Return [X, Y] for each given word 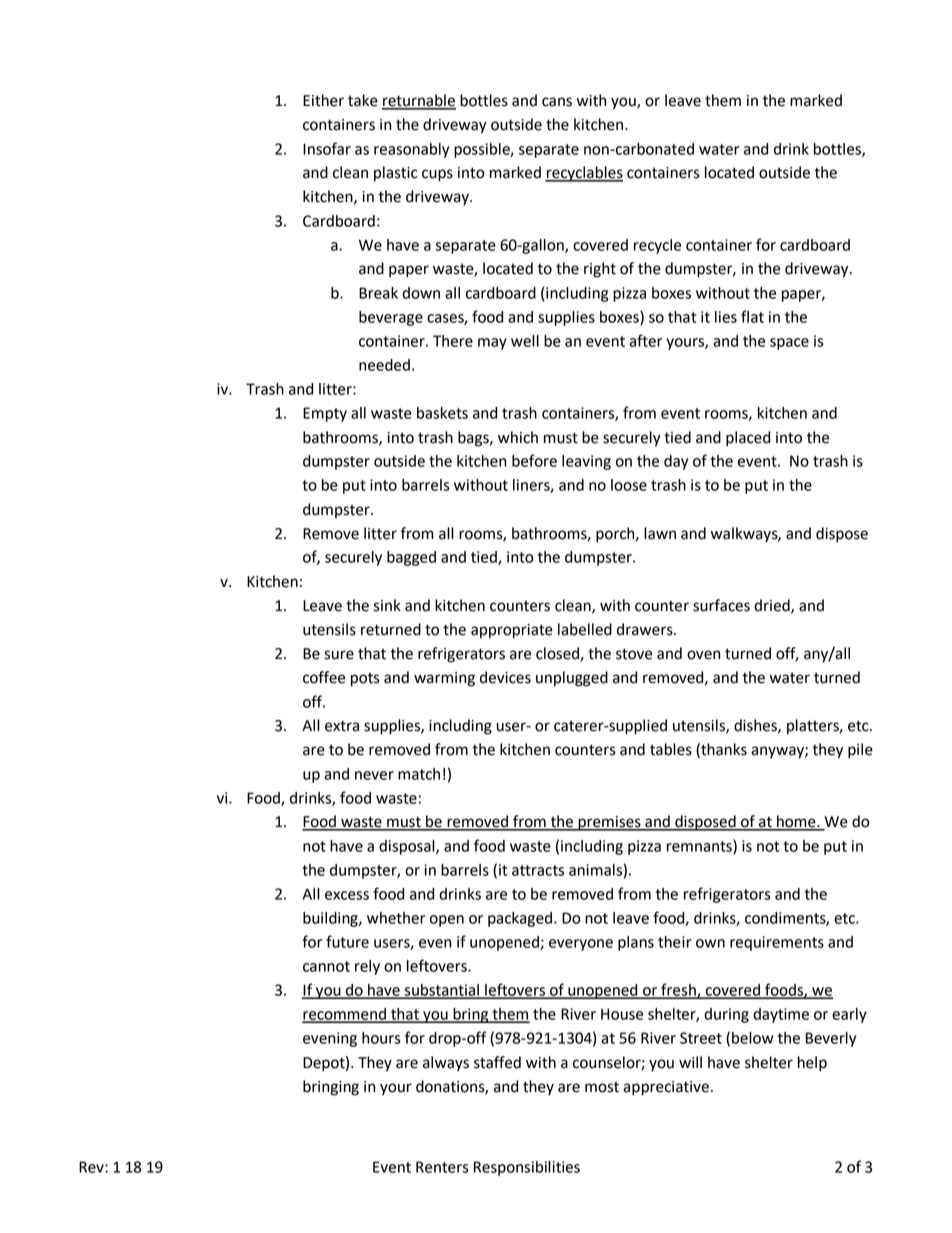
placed [748, 439]
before [534, 460]
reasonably [411, 150]
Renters [442, 1167]
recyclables [584, 174]
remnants [700, 847]
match [419, 774]
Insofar [327, 148]
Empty [325, 414]
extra [342, 726]
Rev [92, 1167]
